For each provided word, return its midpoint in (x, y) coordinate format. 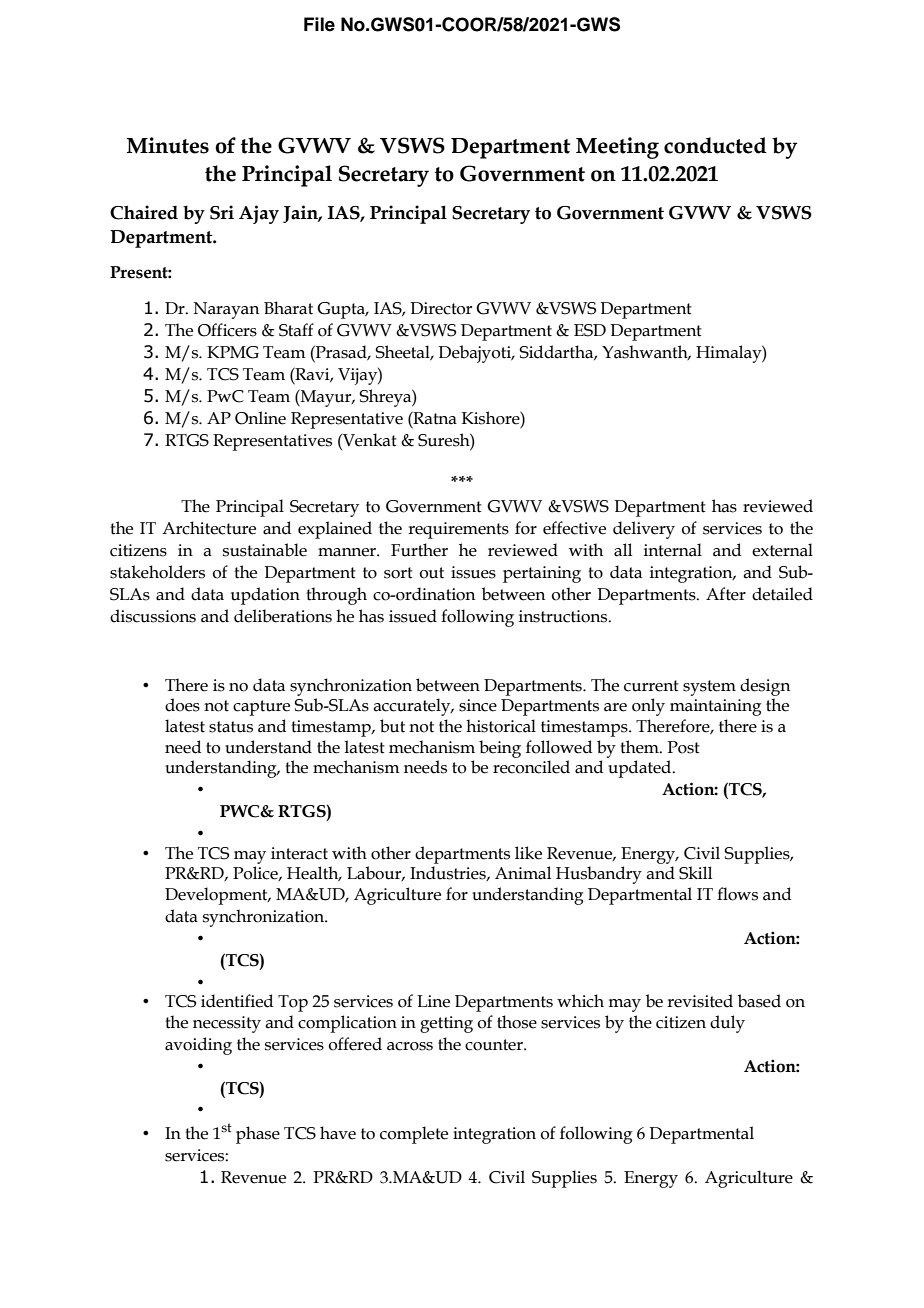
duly (727, 1024)
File (319, 24)
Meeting (617, 148)
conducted (715, 145)
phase (258, 1135)
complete (414, 1135)
